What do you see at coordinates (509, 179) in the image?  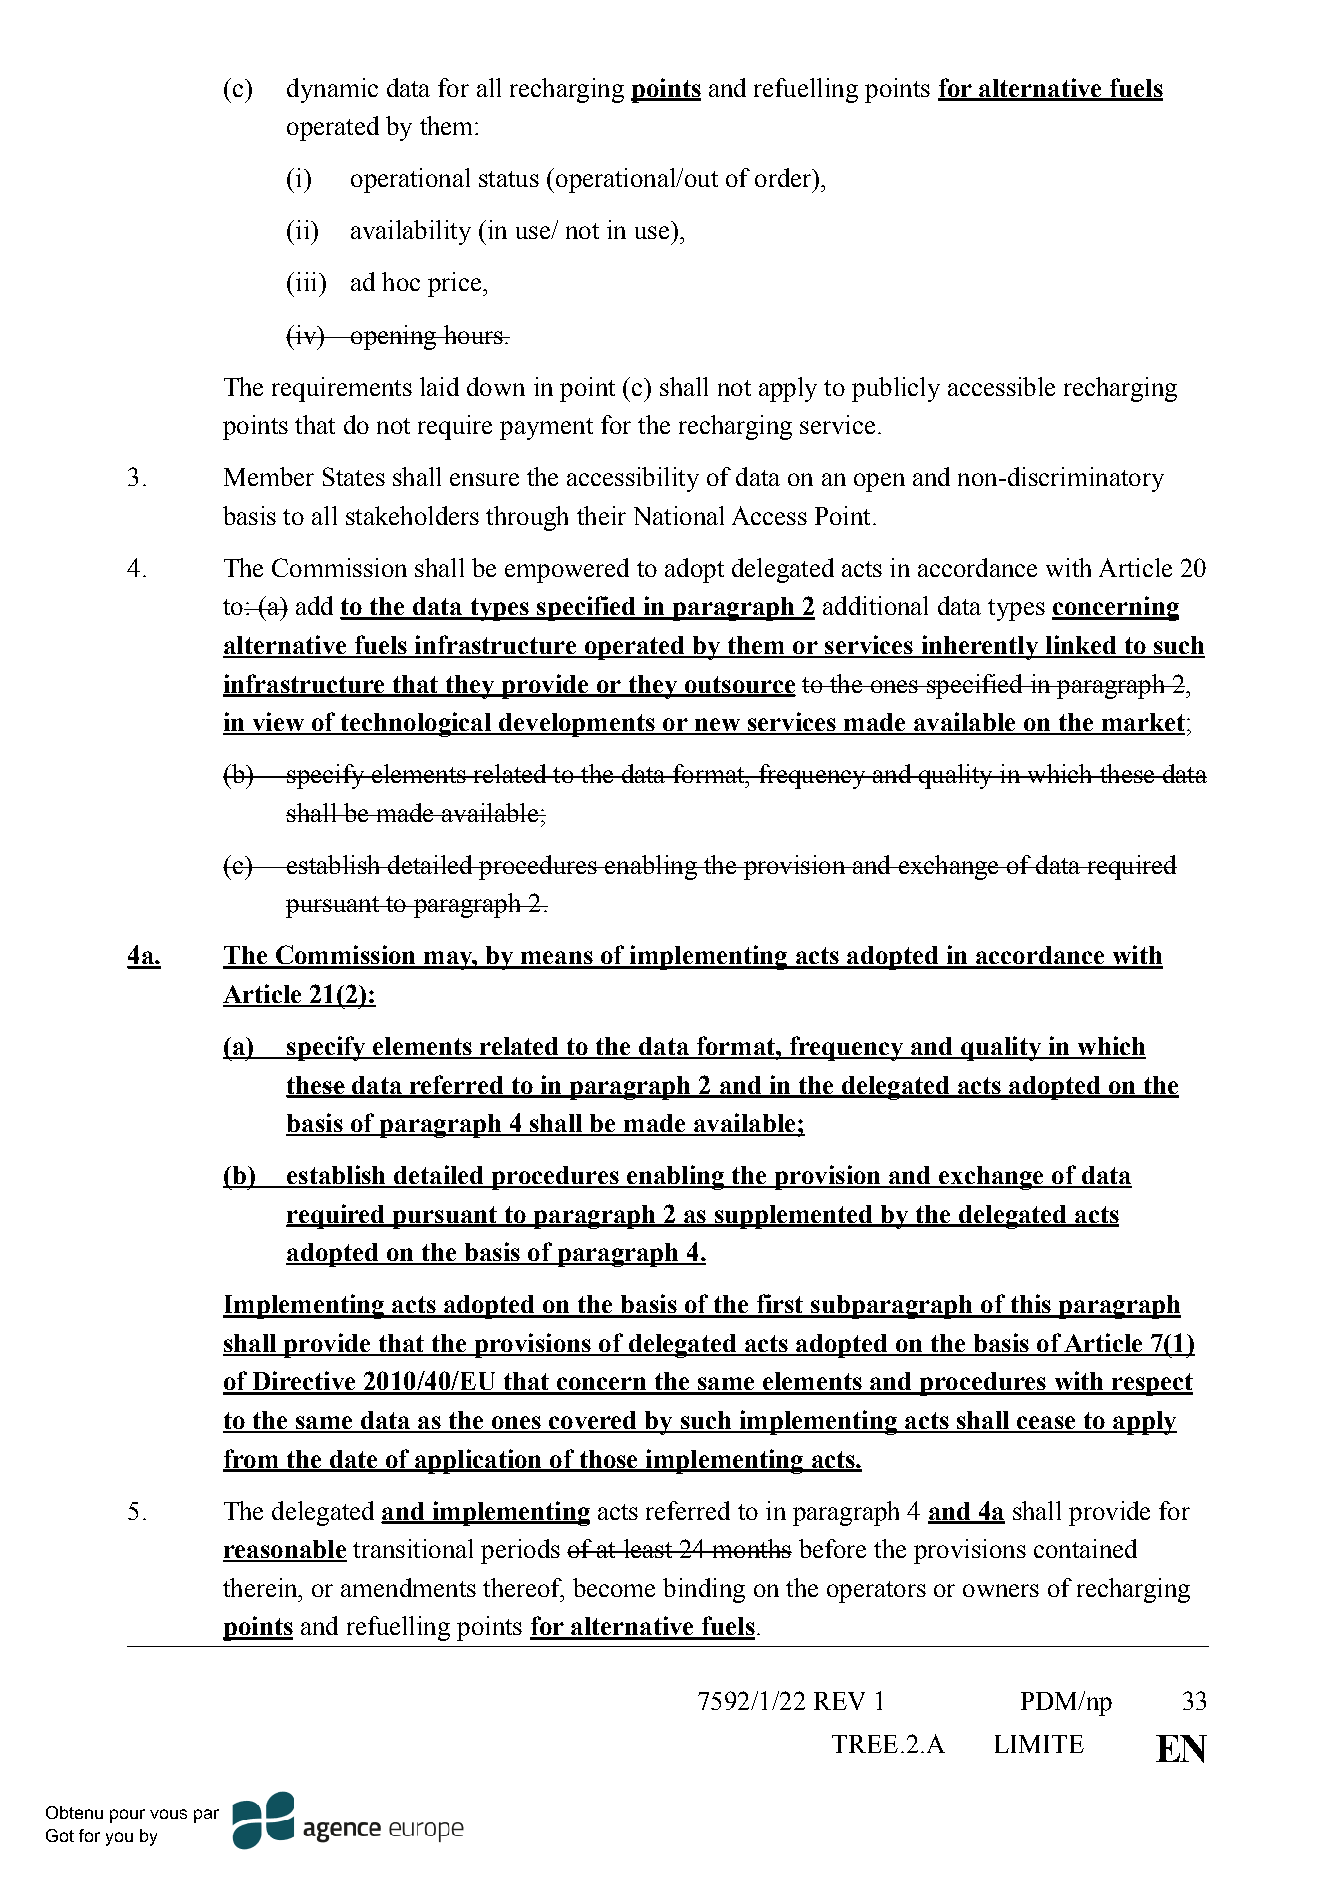 I see `status` at bounding box center [509, 179].
